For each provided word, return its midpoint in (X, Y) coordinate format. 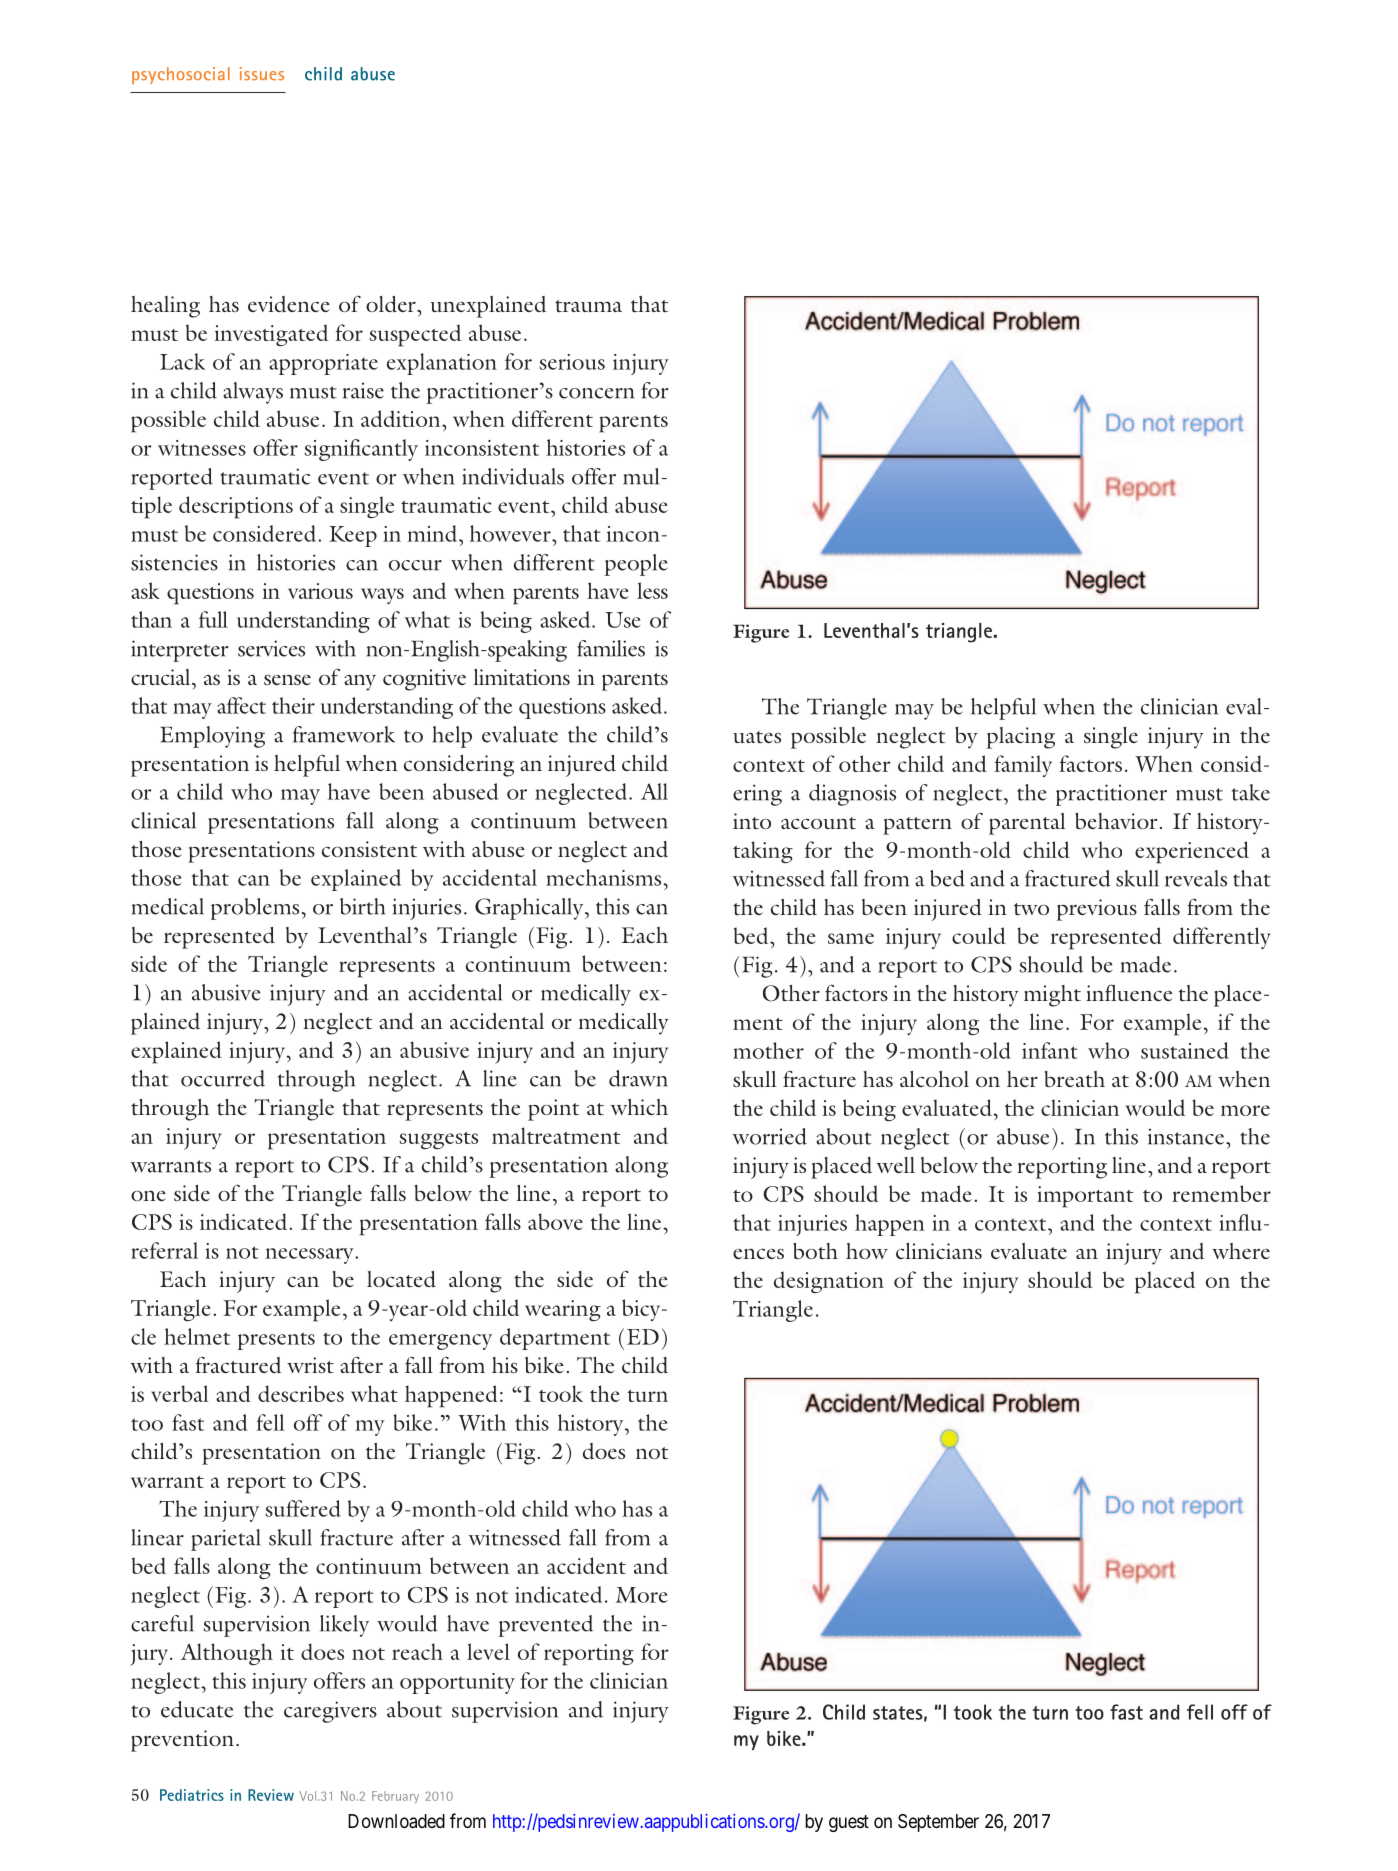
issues (262, 74)
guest (849, 1823)
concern (596, 393)
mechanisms (605, 877)
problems (255, 909)
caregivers (330, 1712)
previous (1097, 910)
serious (572, 362)
